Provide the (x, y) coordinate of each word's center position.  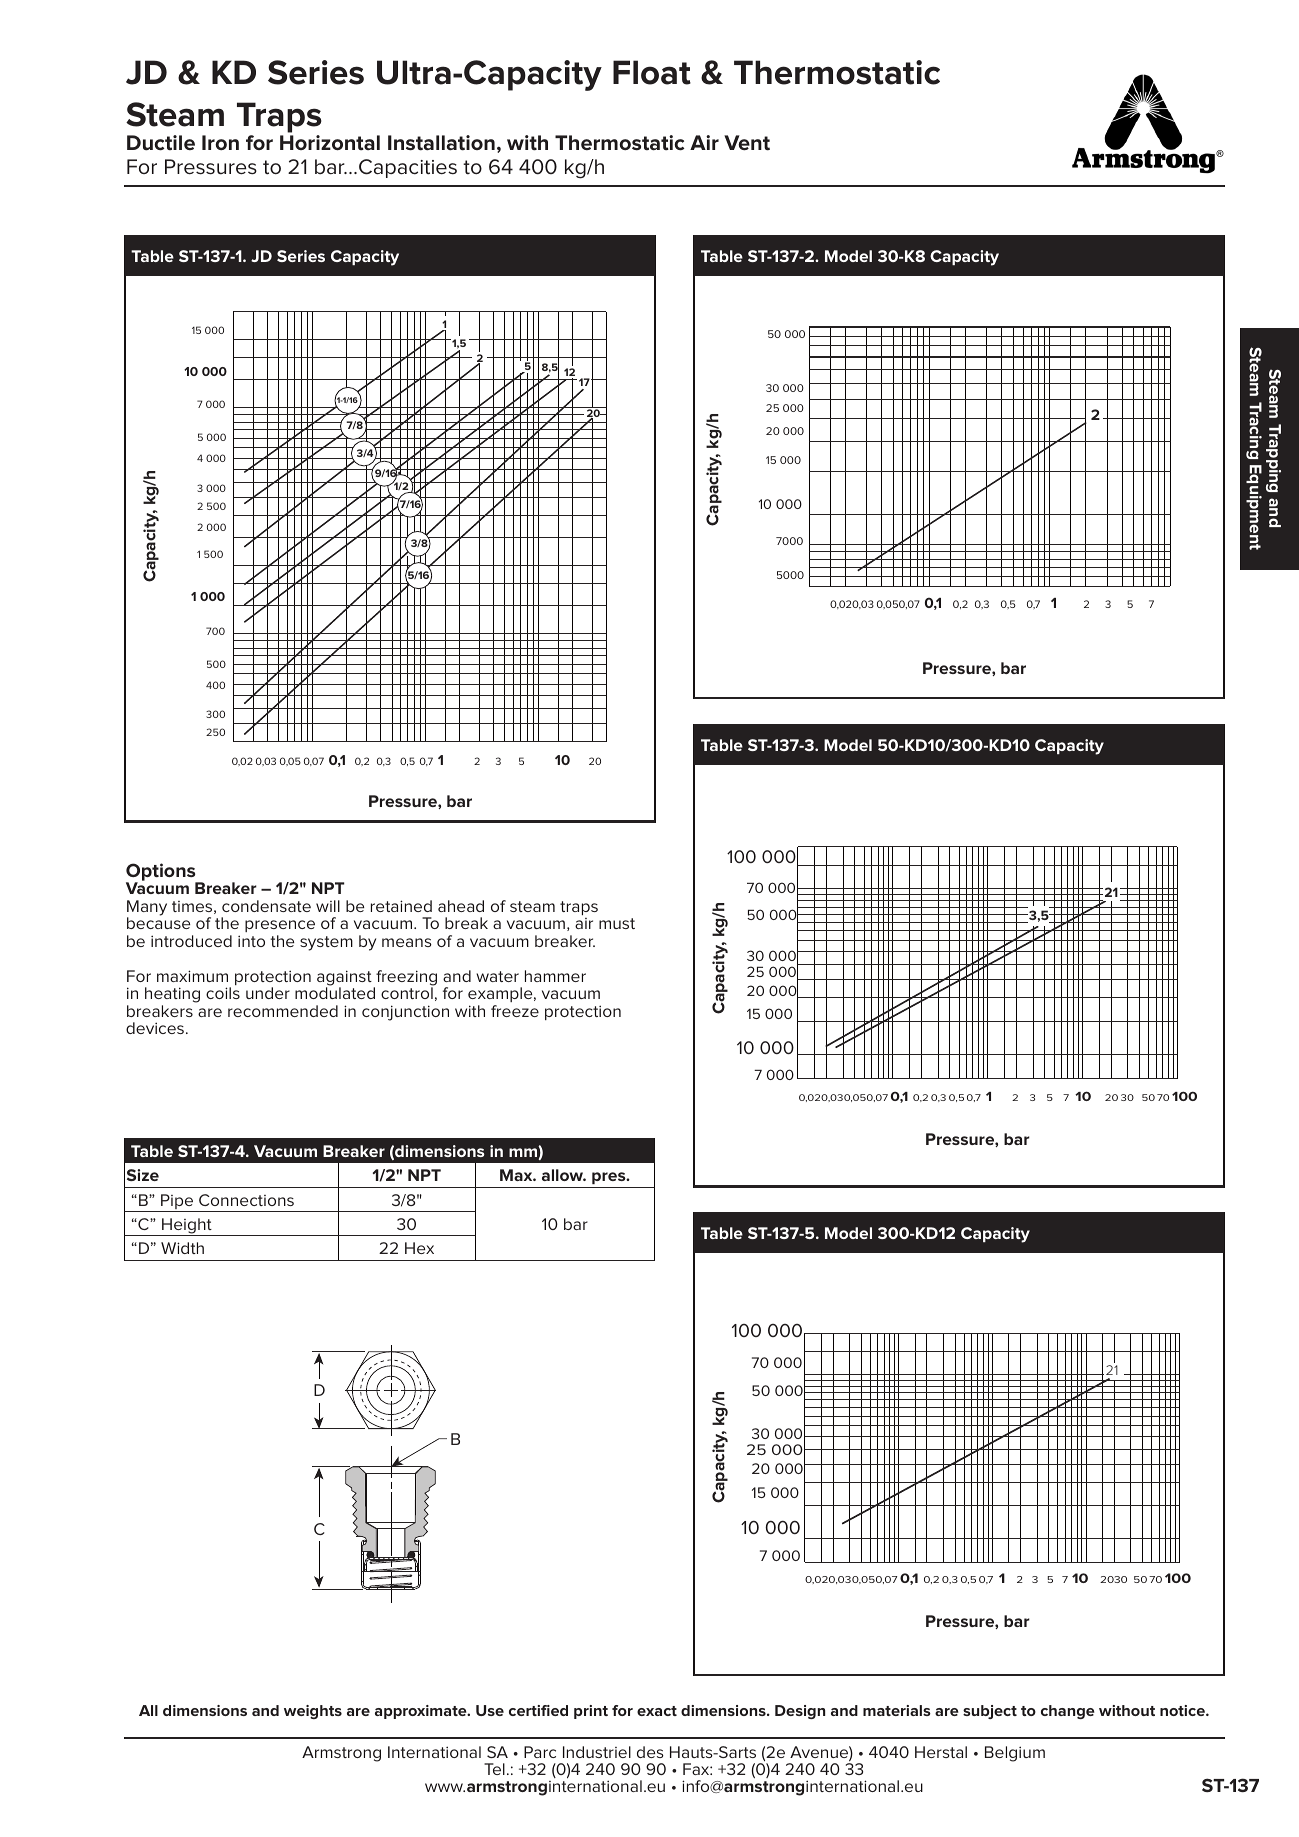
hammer (555, 976)
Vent (747, 143)
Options (162, 873)
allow (564, 1175)
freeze (515, 1011)
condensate (266, 906)
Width (182, 1248)
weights (313, 1712)
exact (657, 1711)
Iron (220, 142)
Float (652, 72)
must (617, 923)
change (1068, 1712)
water (497, 976)
